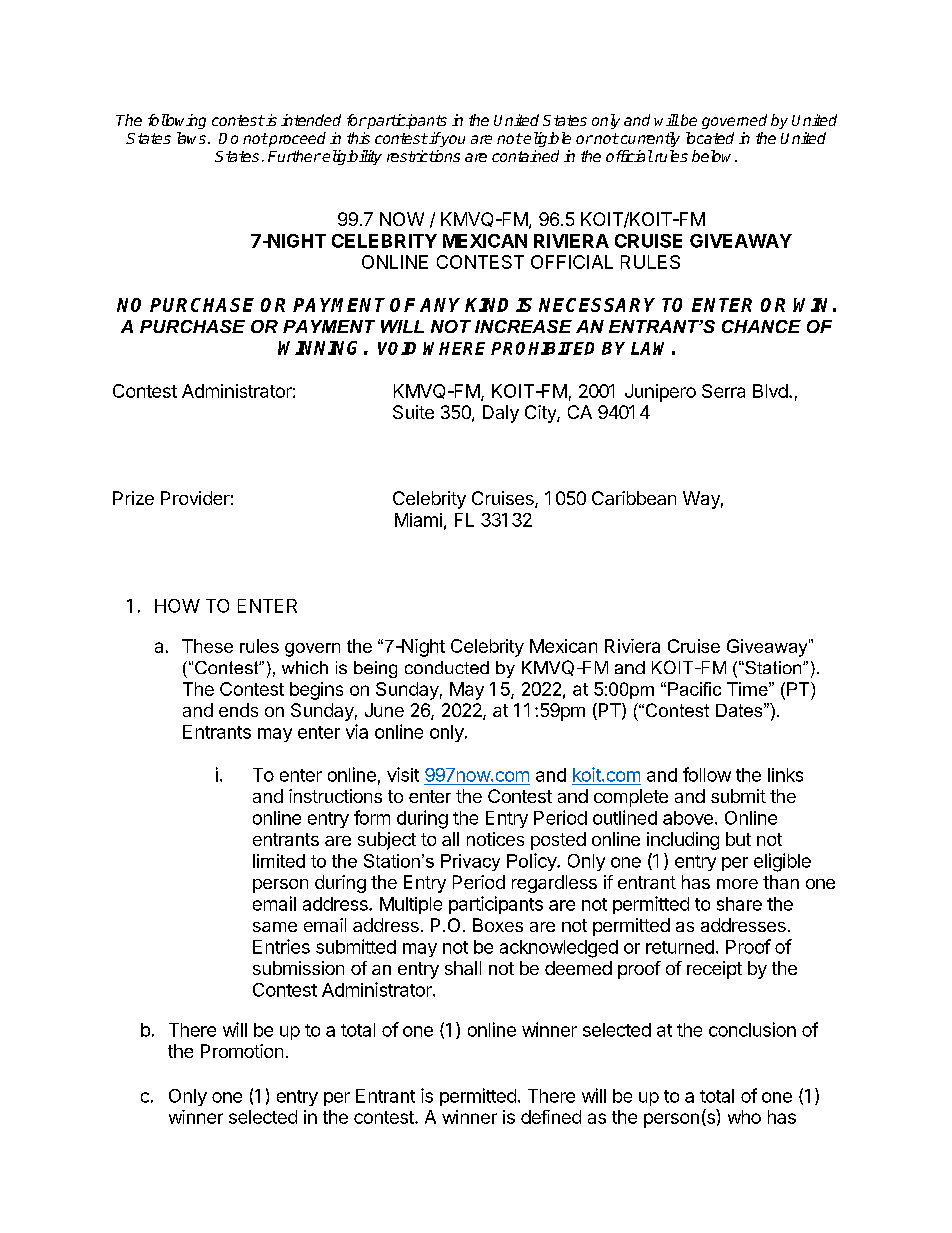  I want to click on These, so click(207, 646).
